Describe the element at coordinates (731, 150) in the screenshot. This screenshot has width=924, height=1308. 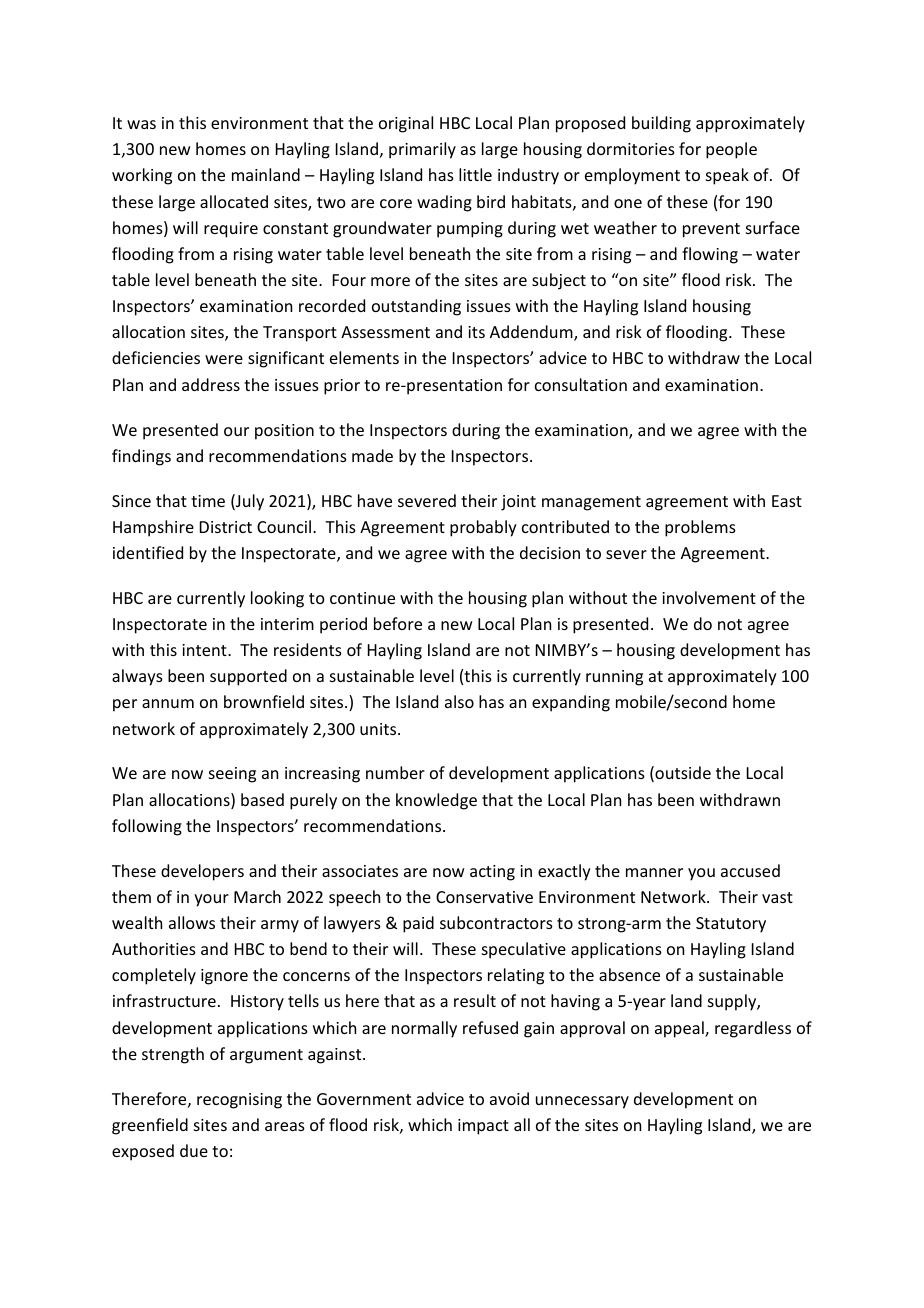
I see `people` at that location.
